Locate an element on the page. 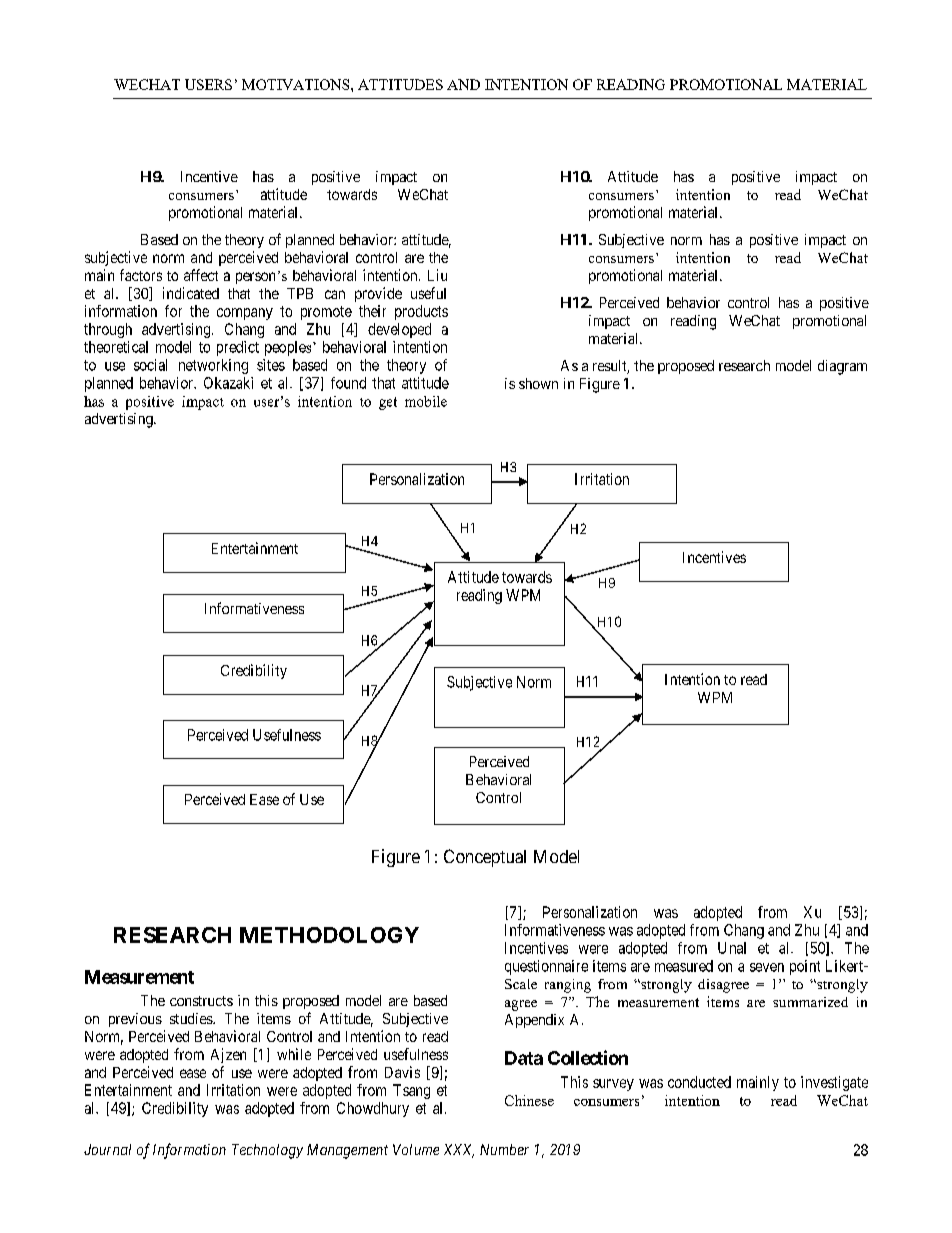  Conceptual is located at coordinates (485, 858).
